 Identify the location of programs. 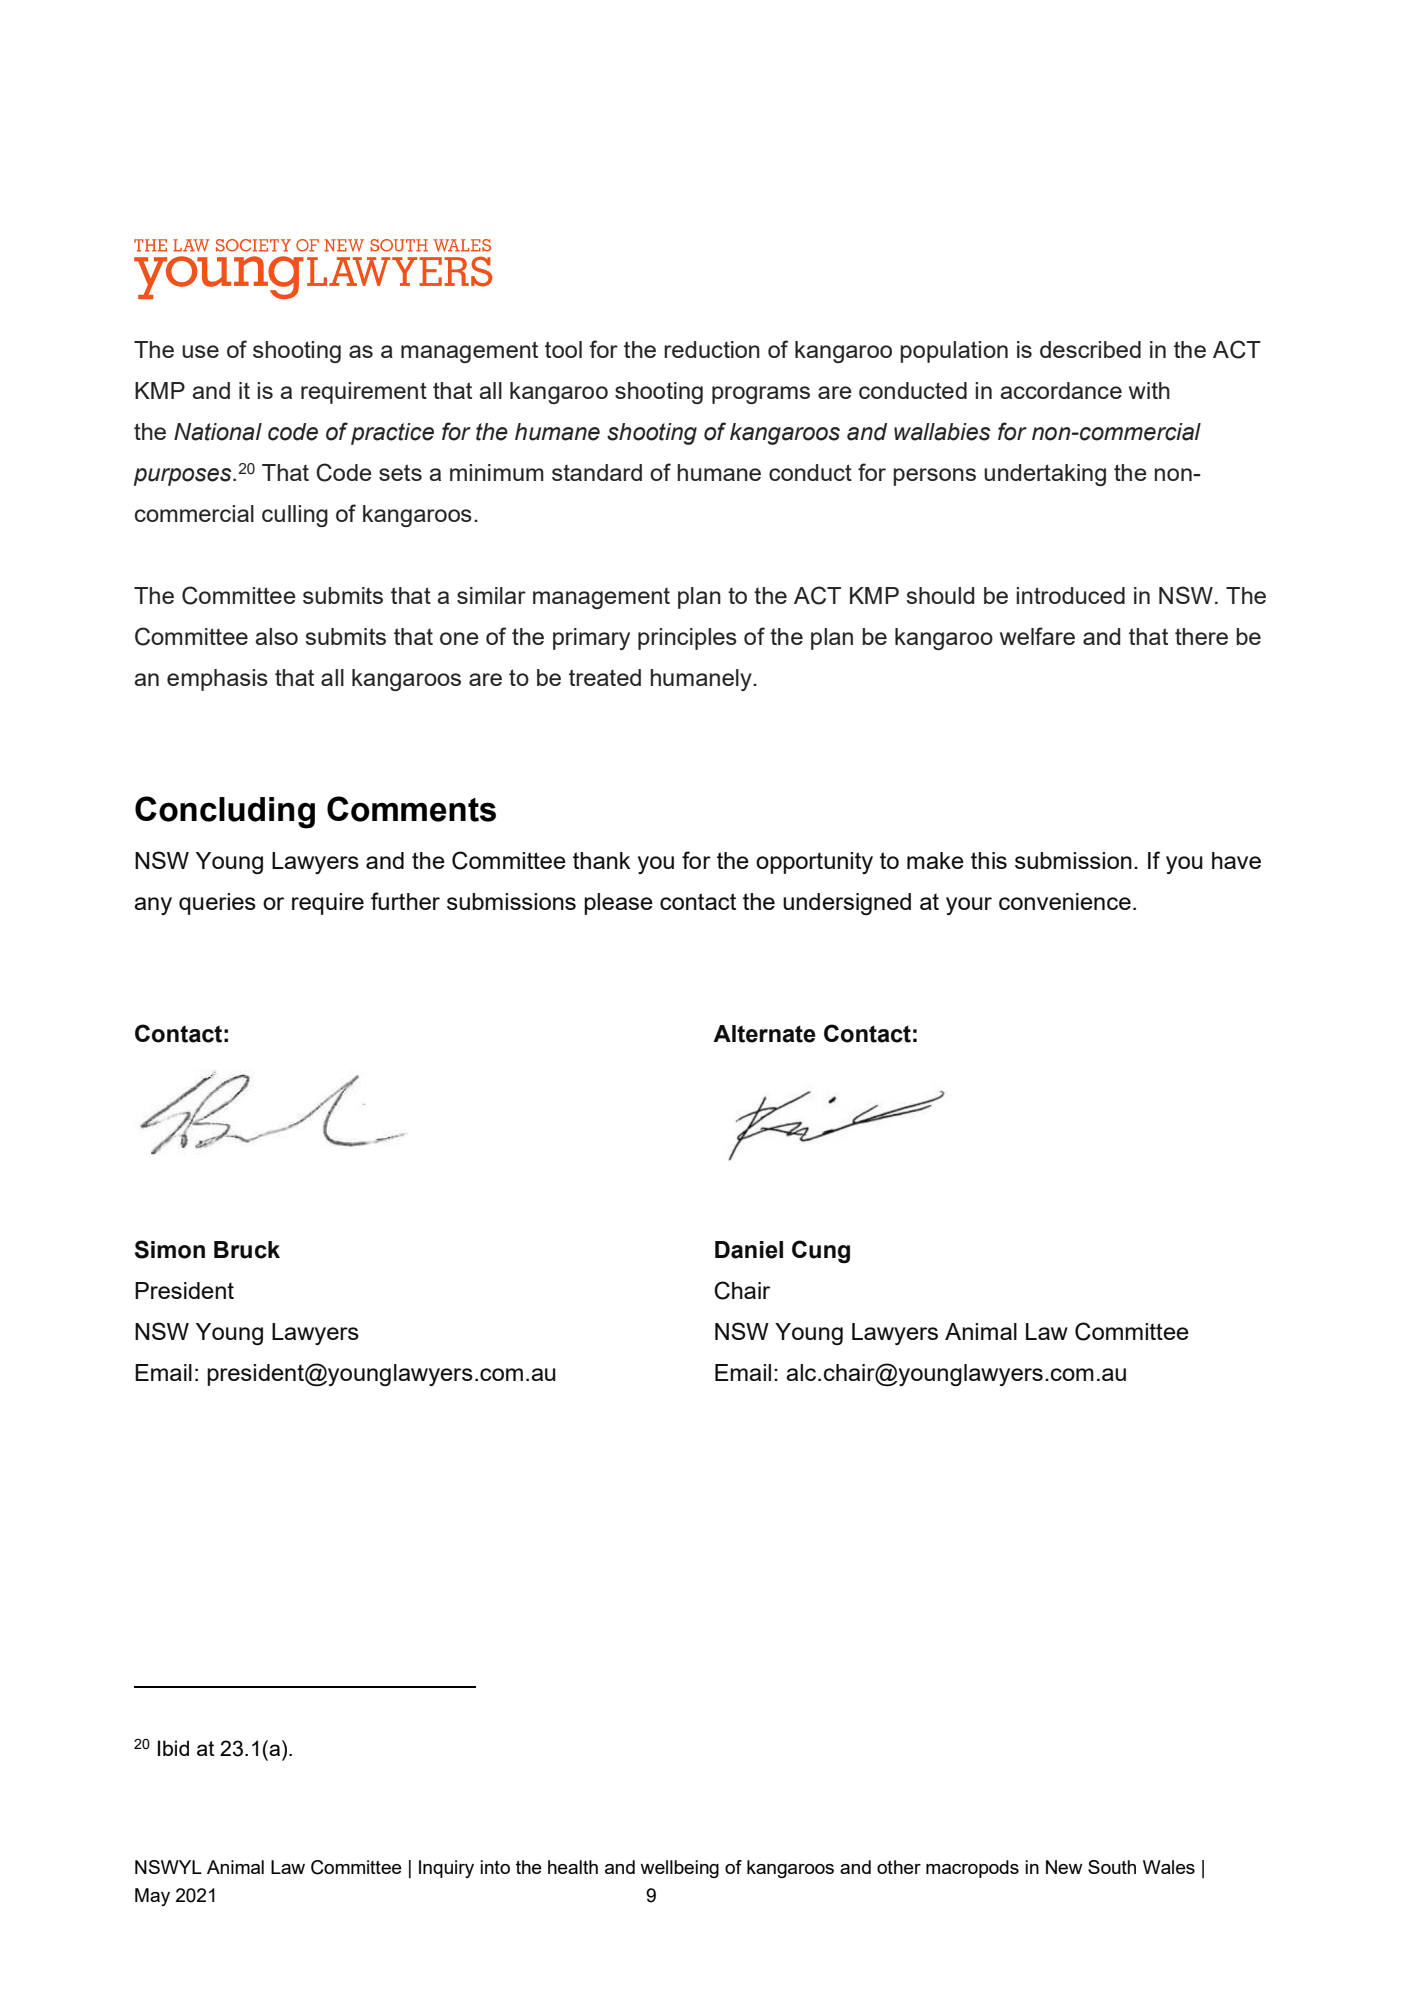
(761, 395).
